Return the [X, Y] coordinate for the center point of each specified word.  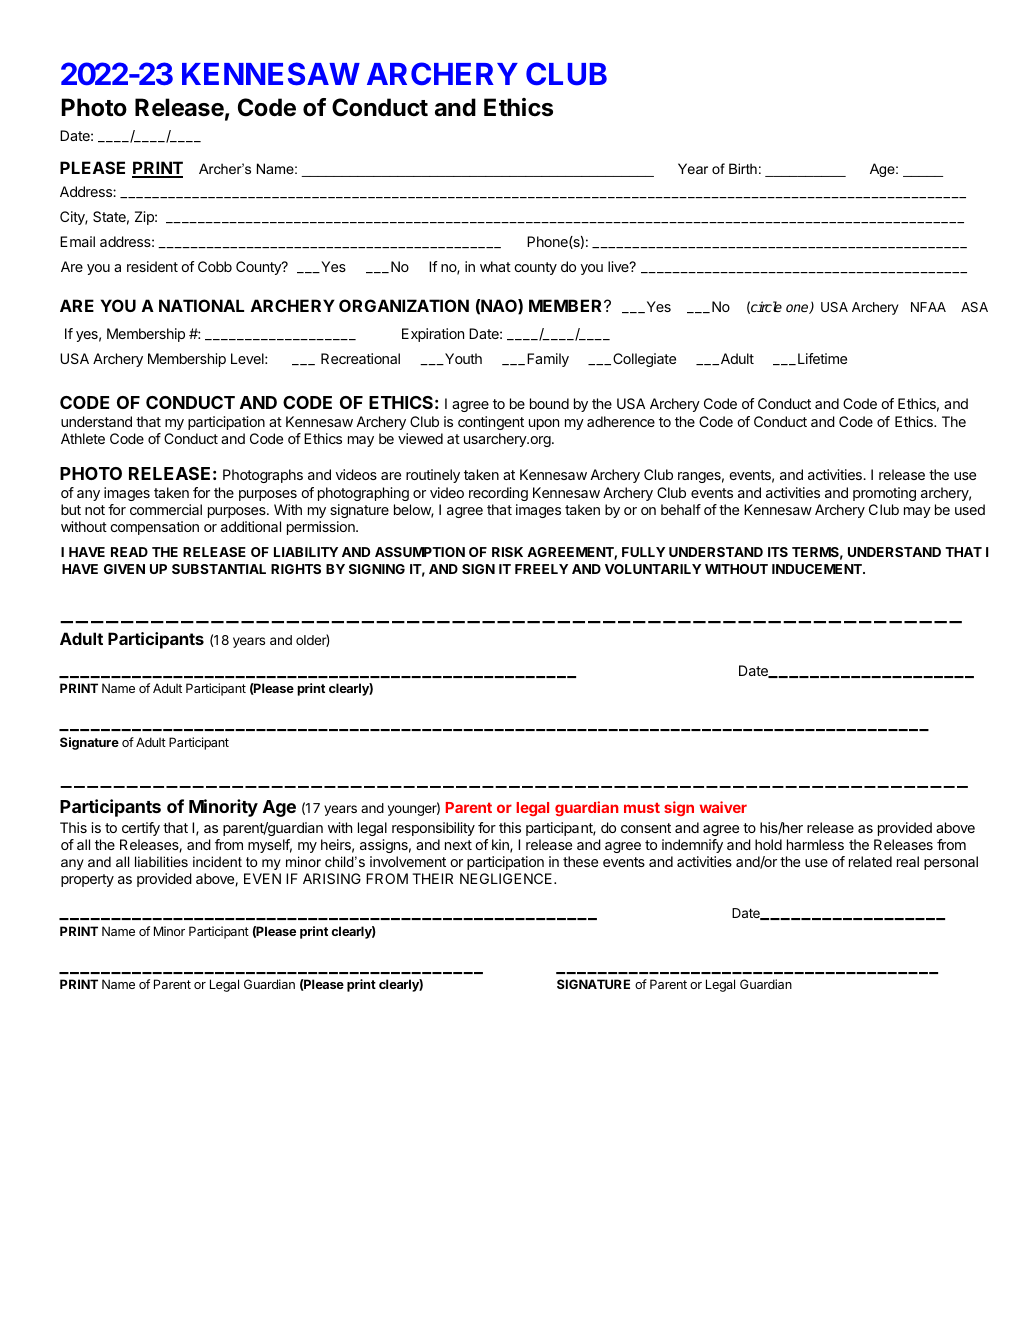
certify [141, 829]
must [642, 807]
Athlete [83, 438]
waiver [723, 807]
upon [544, 424]
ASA [974, 307]
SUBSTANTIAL [219, 569]
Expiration [433, 335]
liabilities [161, 861]
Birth [743, 168]
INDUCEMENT [818, 569]
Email [77, 241]
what [495, 266]
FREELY [541, 569]
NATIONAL [201, 305]
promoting [884, 494]
